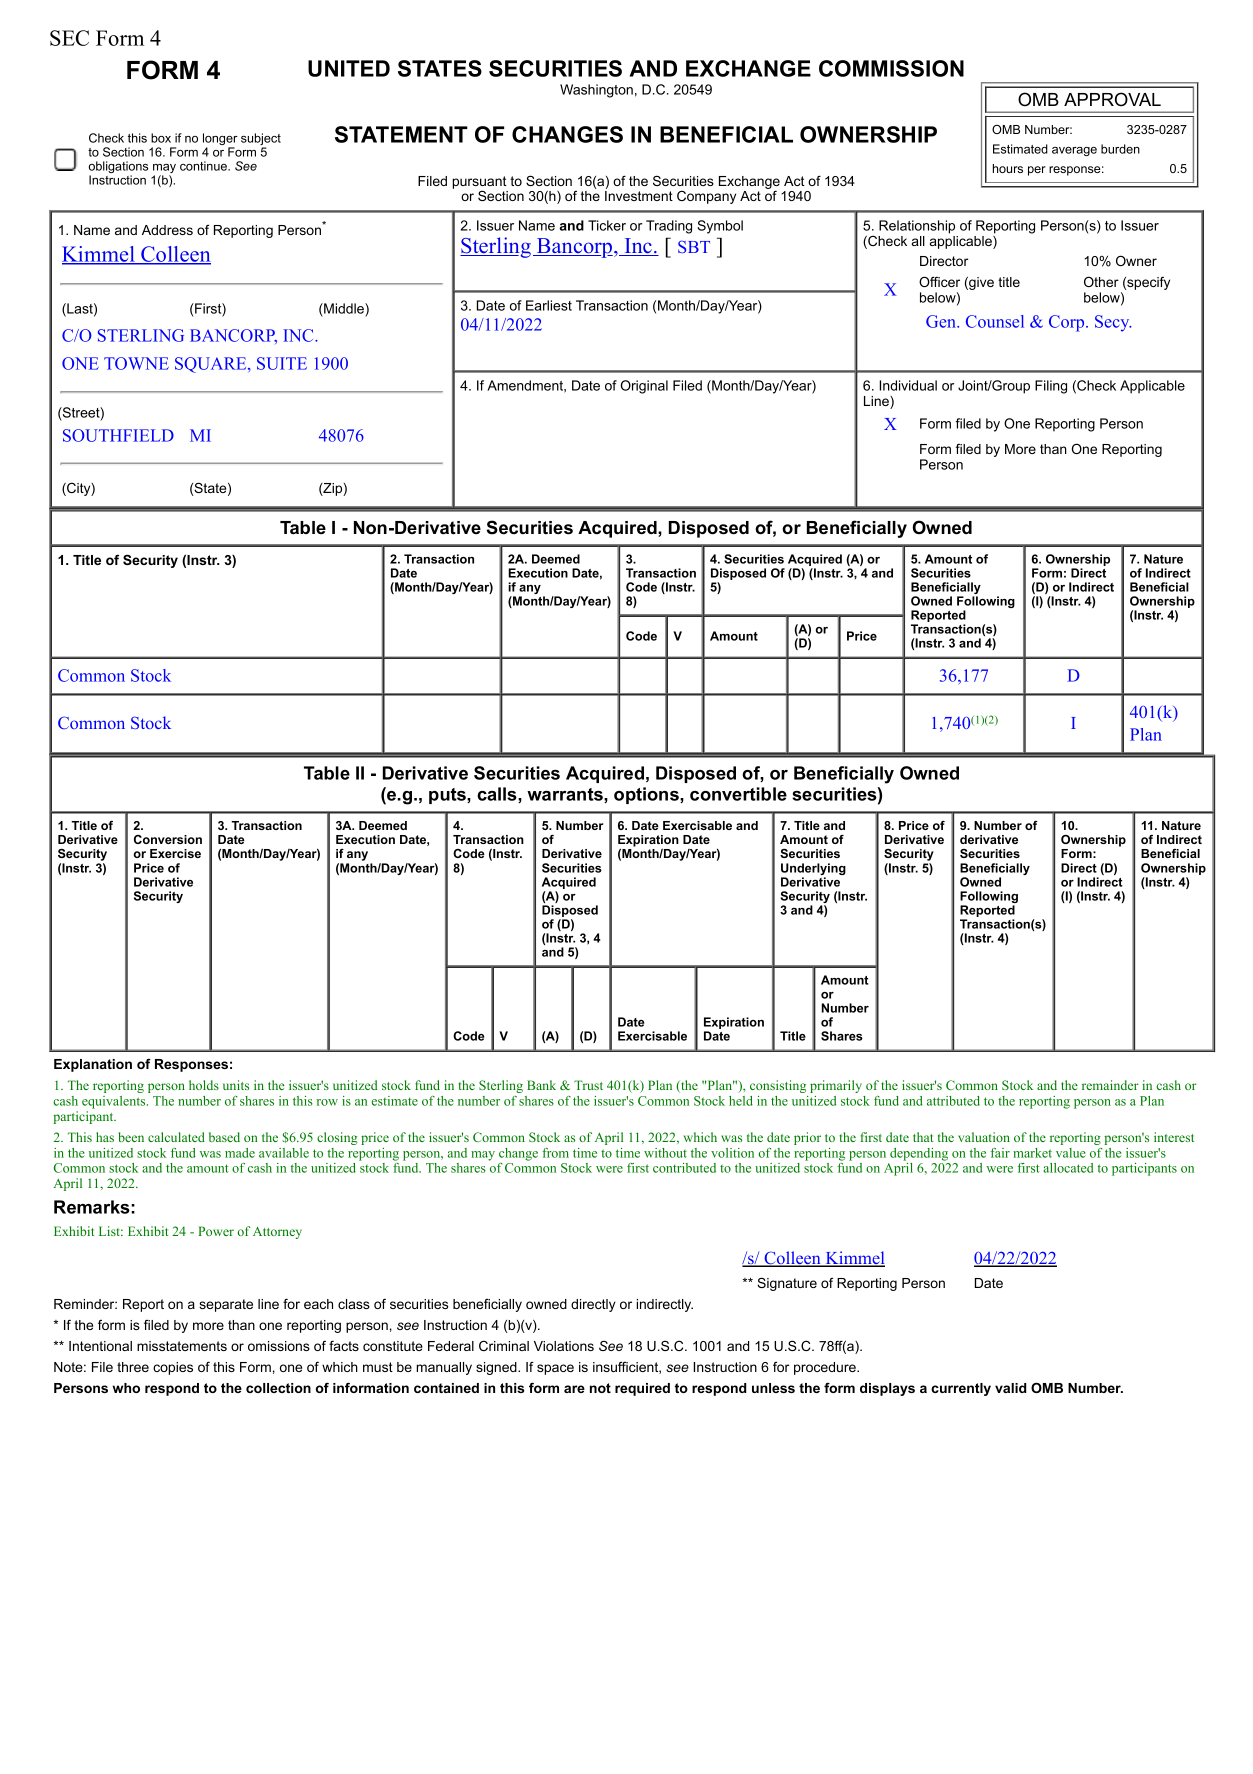  Describe the element at coordinates (220, 140) in the document. I see `longer` at that location.
